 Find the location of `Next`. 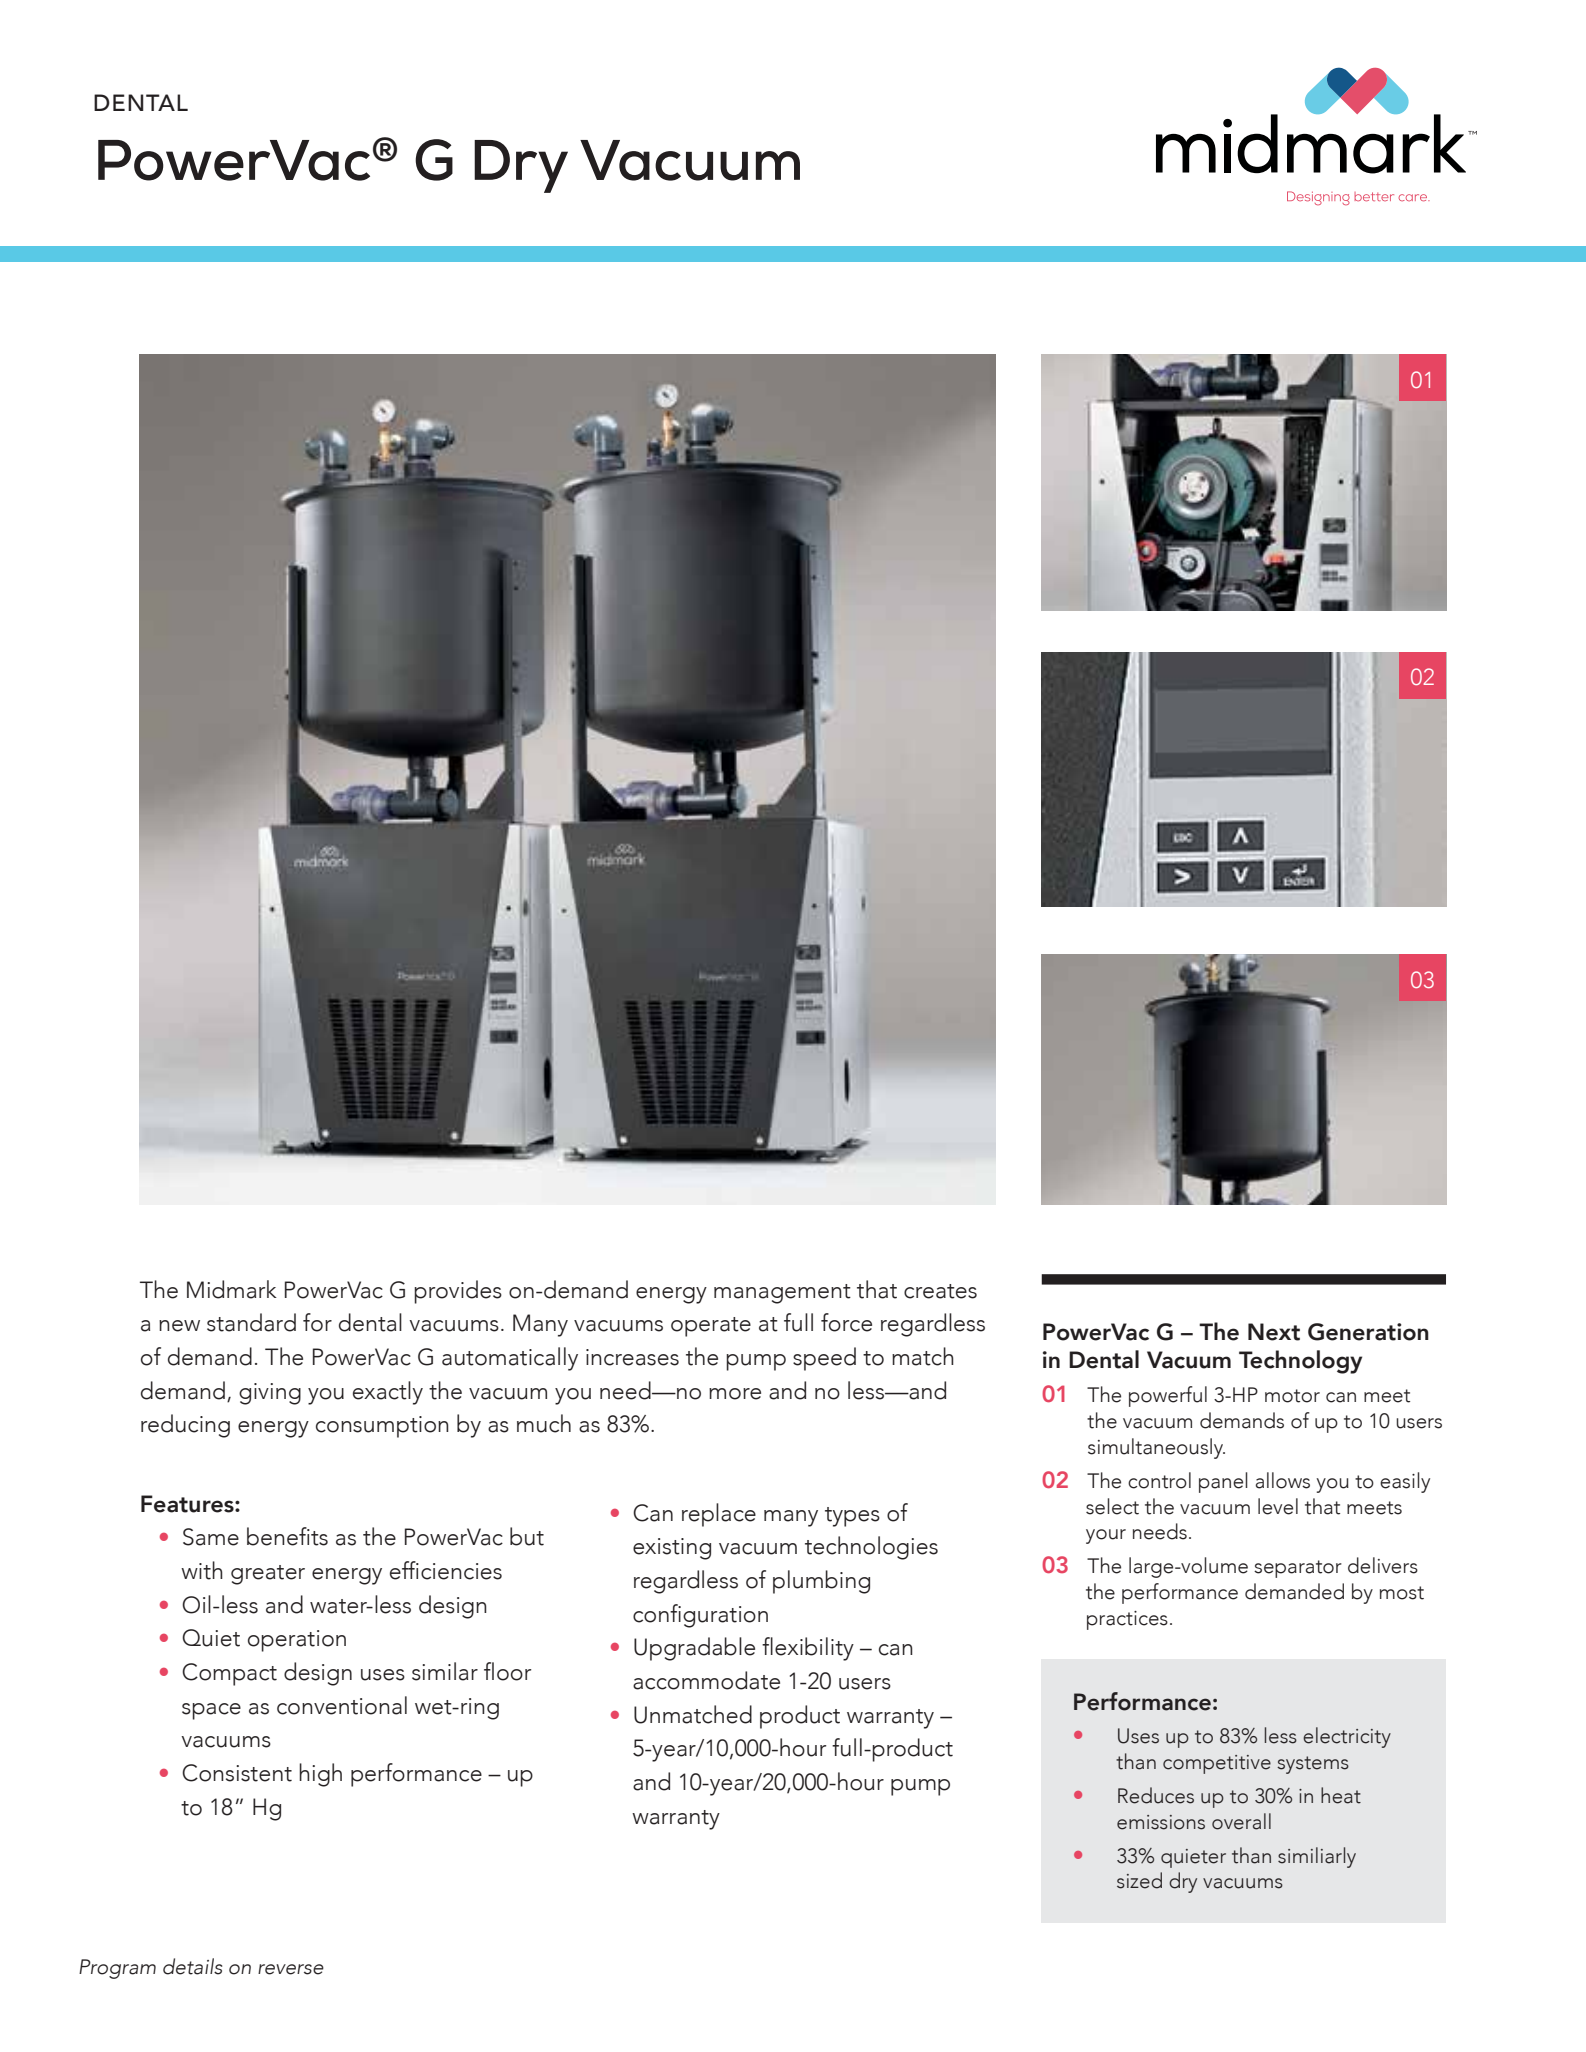

Next is located at coordinates (1274, 1332).
